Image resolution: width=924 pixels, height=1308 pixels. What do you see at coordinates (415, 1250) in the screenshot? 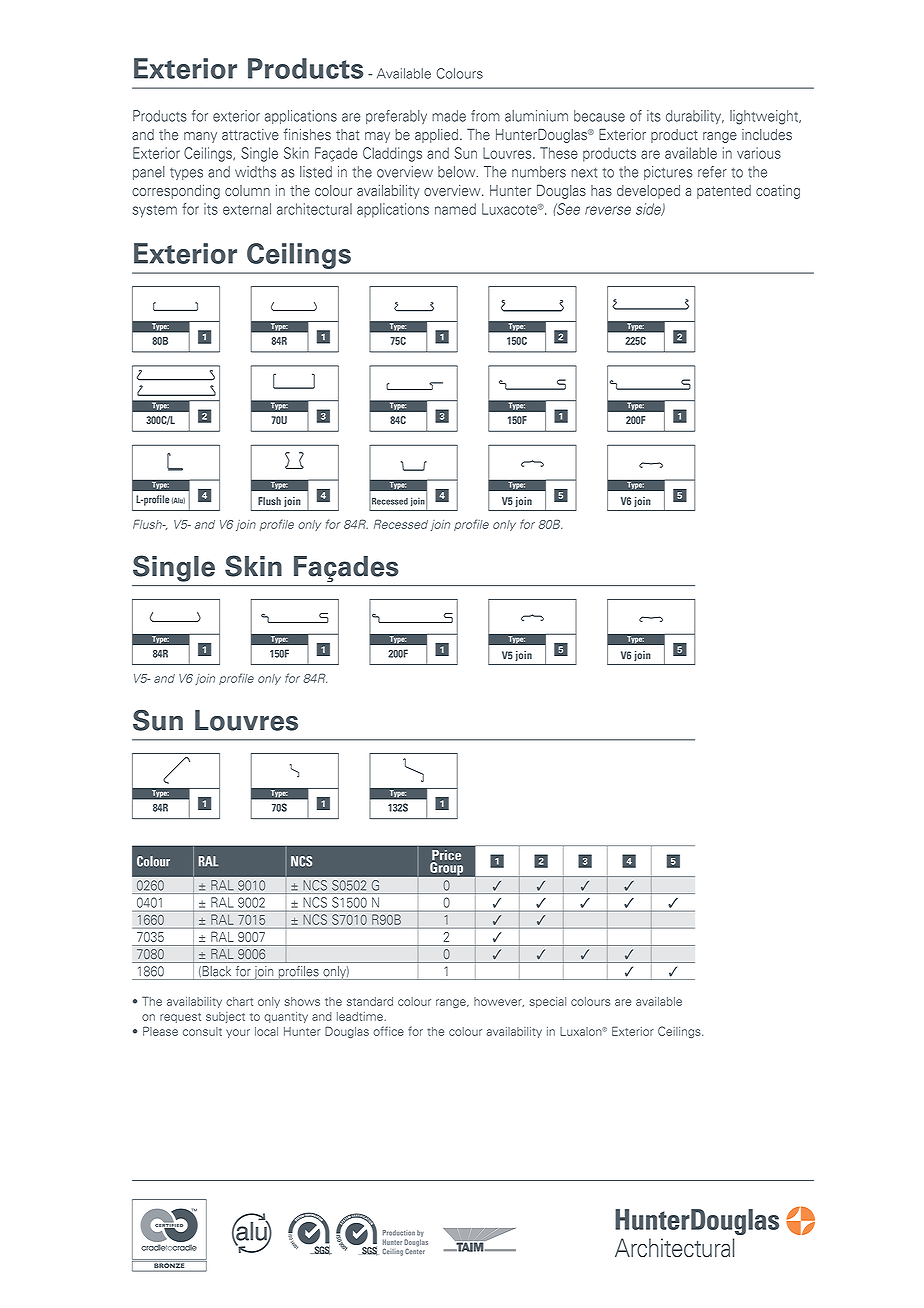
I see `Center` at bounding box center [415, 1250].
